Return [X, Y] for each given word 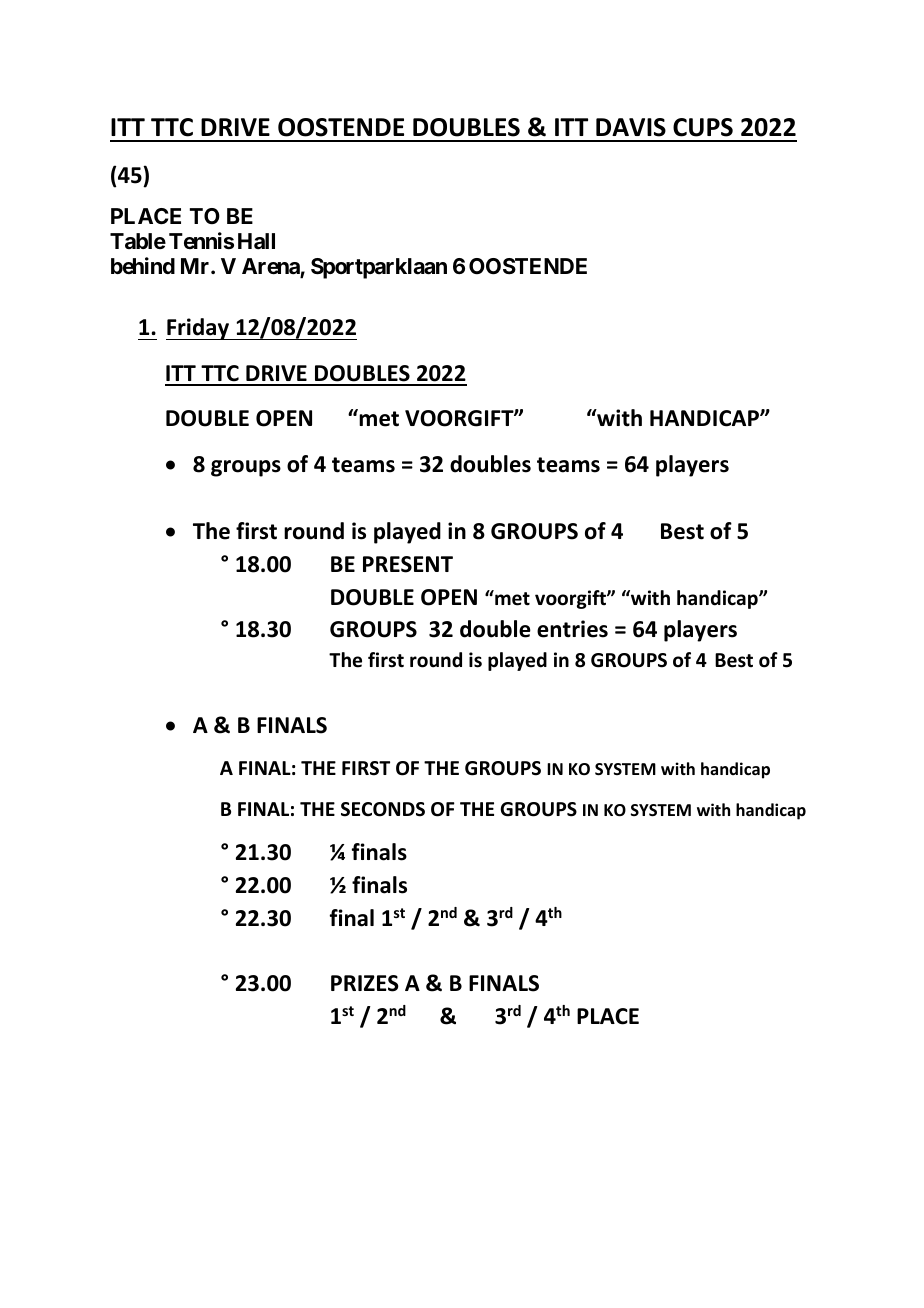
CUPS [703, 127]
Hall [256, 241]
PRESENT [408, 564]
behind [143, 265]
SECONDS [383, 809]
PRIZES [365, 983]
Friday [198, 329]
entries [572, 629]
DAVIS [631, 127]
